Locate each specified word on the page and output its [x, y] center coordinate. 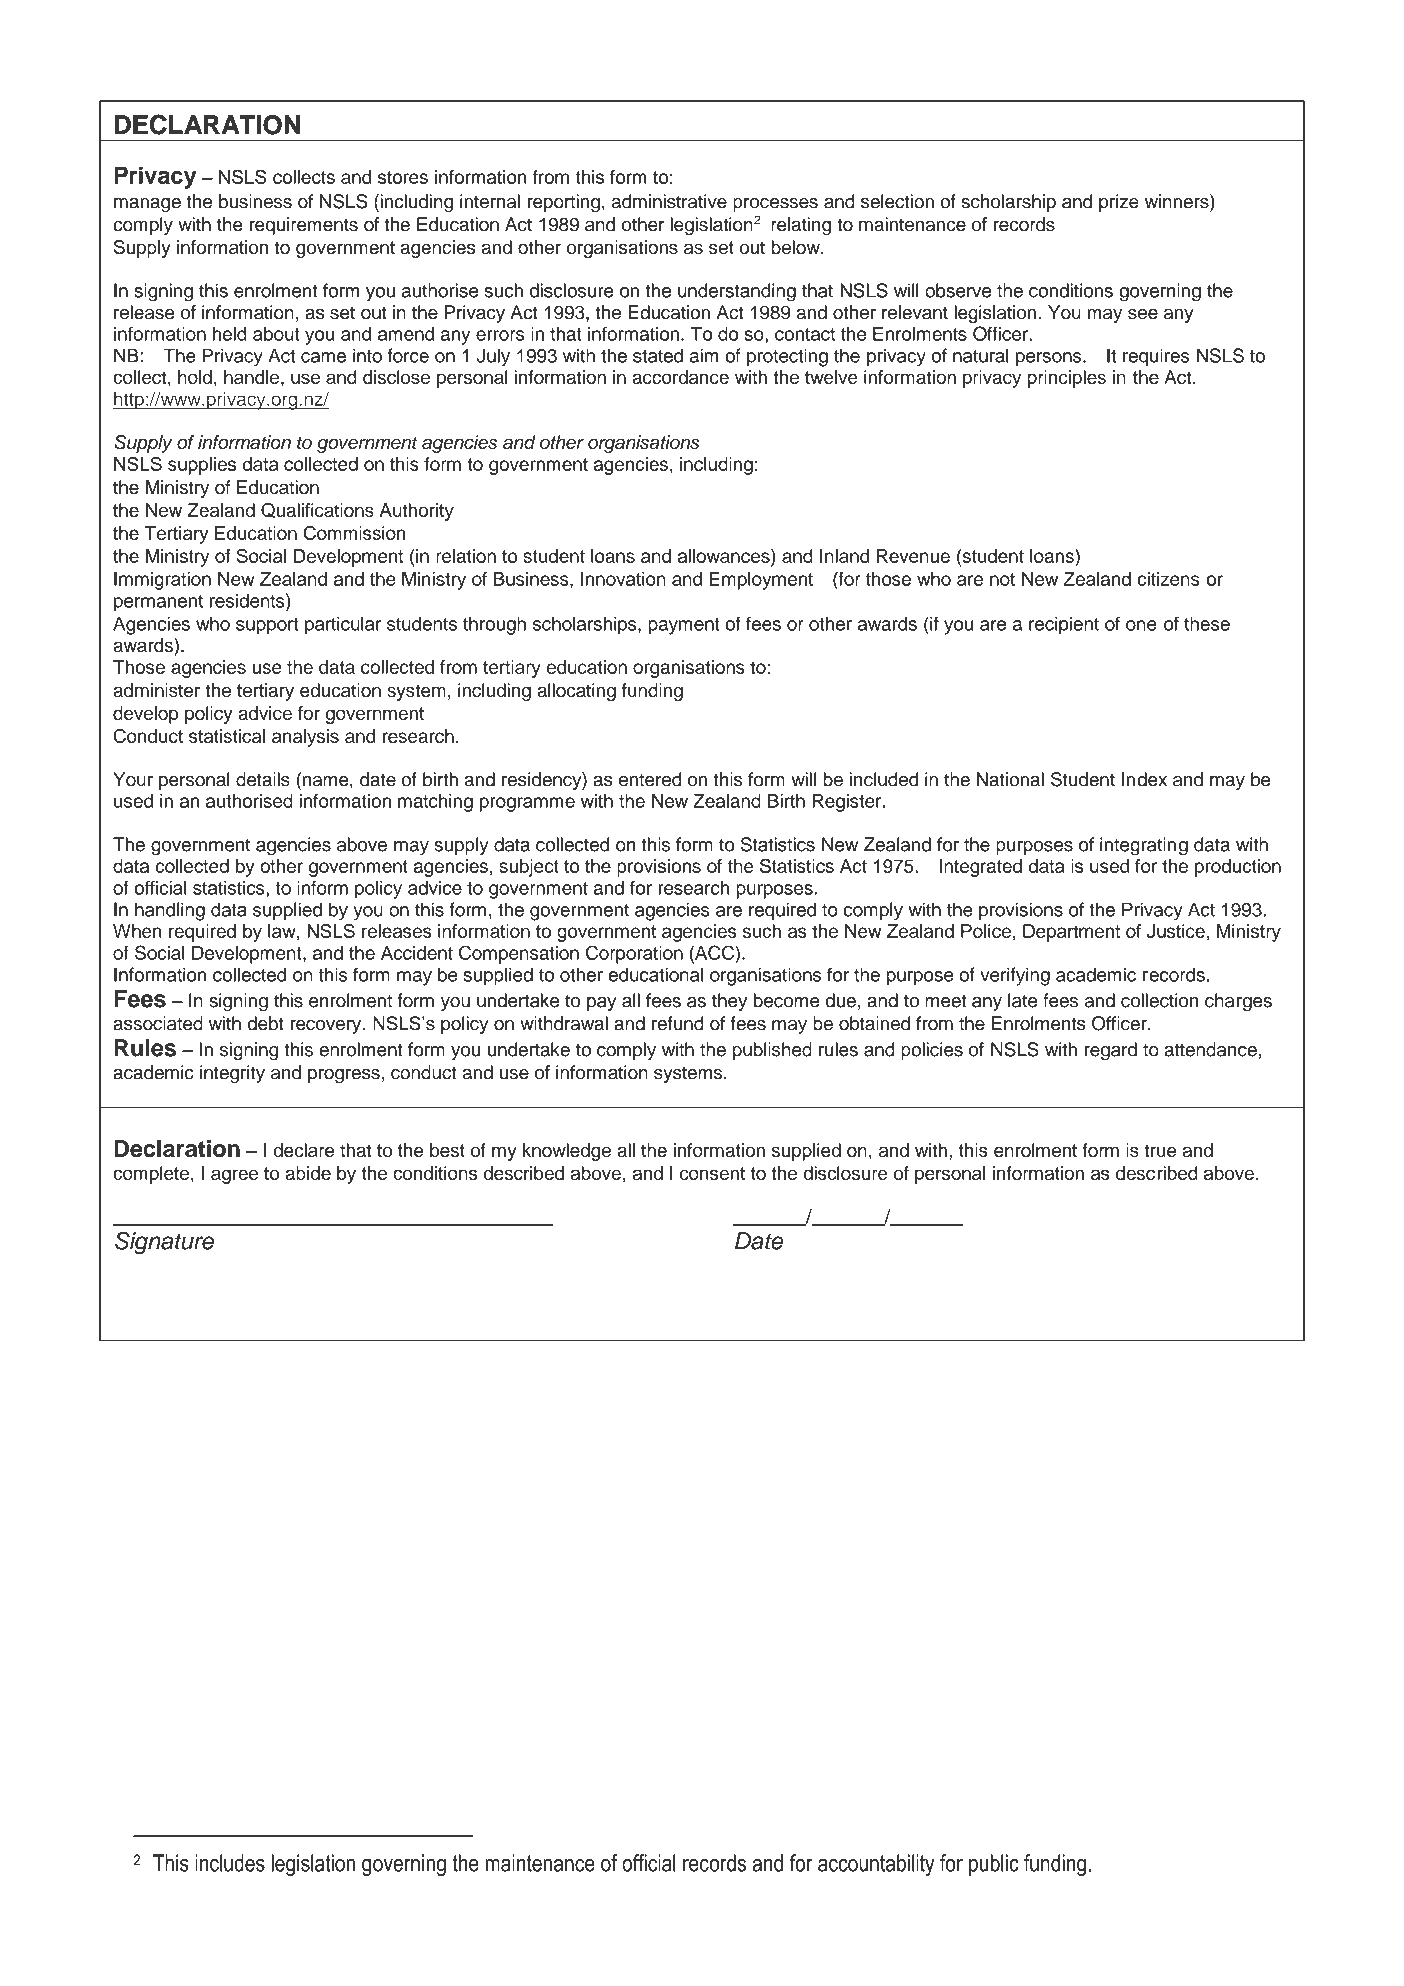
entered [650, 779]
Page [1153, 1891]
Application [514, 1890]
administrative [669, 201]
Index [1144, 779]
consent [712, 1173]
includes [230, 1863]
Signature [164, 1243]
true [1160, 1150]
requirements [303, 226]
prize [1119, 203]
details [263, 779]
